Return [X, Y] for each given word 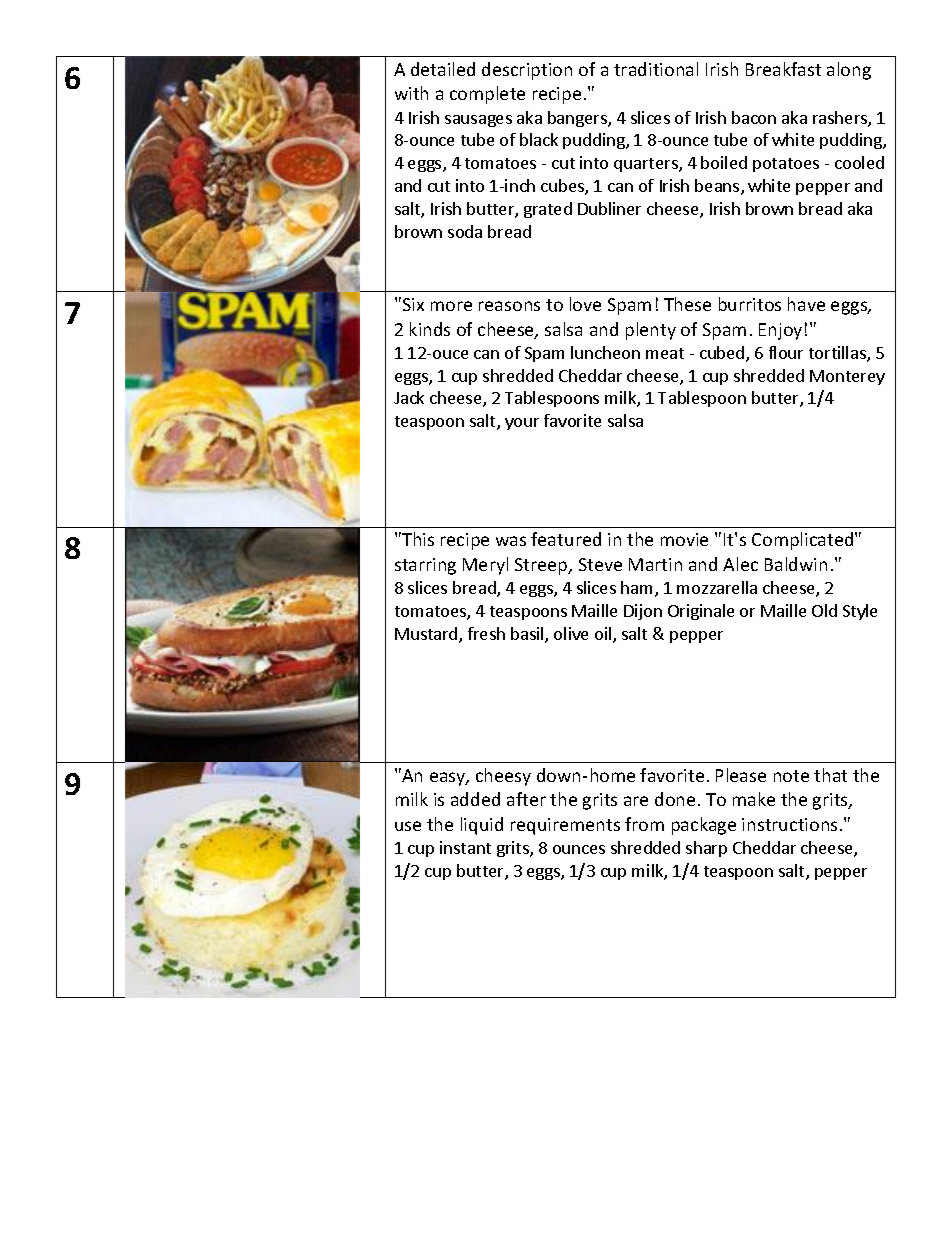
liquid [482, 826]
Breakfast [783, 69]
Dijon [643, 612]
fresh [486, 633]
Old [824, 610]
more [451, 306]
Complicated [804, 541]
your [522, 424]
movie [684, 539]
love [585, 304]
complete [487, 95]
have [806, 304]
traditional [656, 69]
